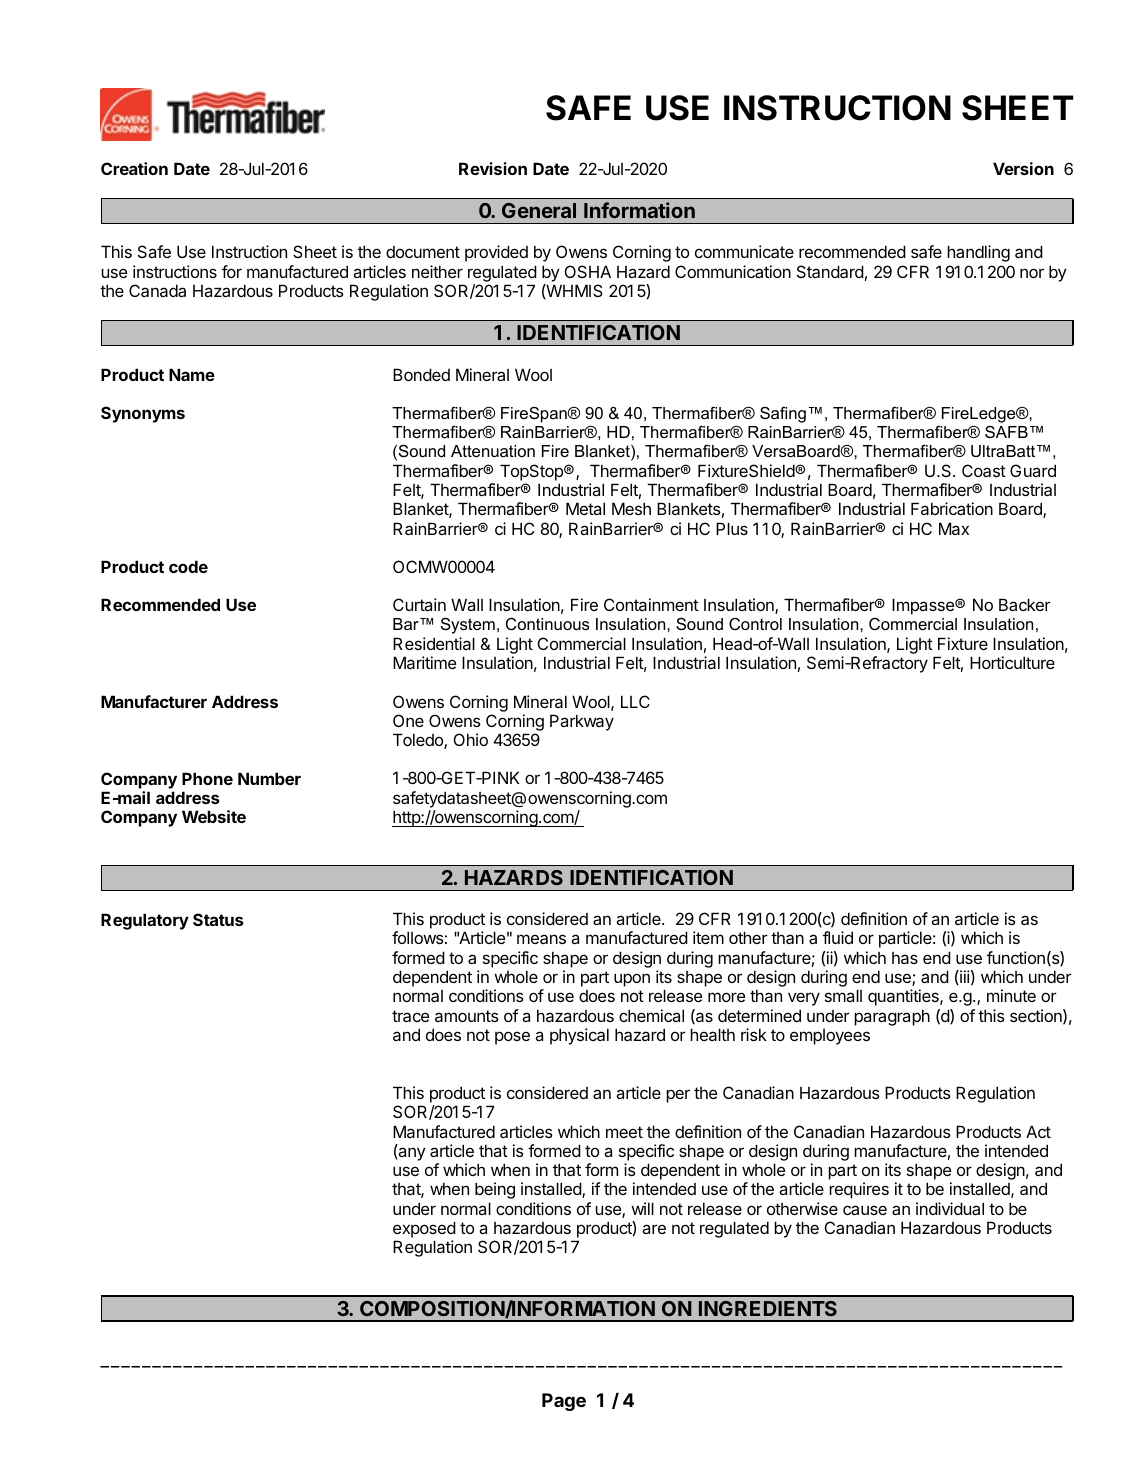 The width and height of the screenshot is (1142, 1478). I want to click on Metal, so click(585, 508).
